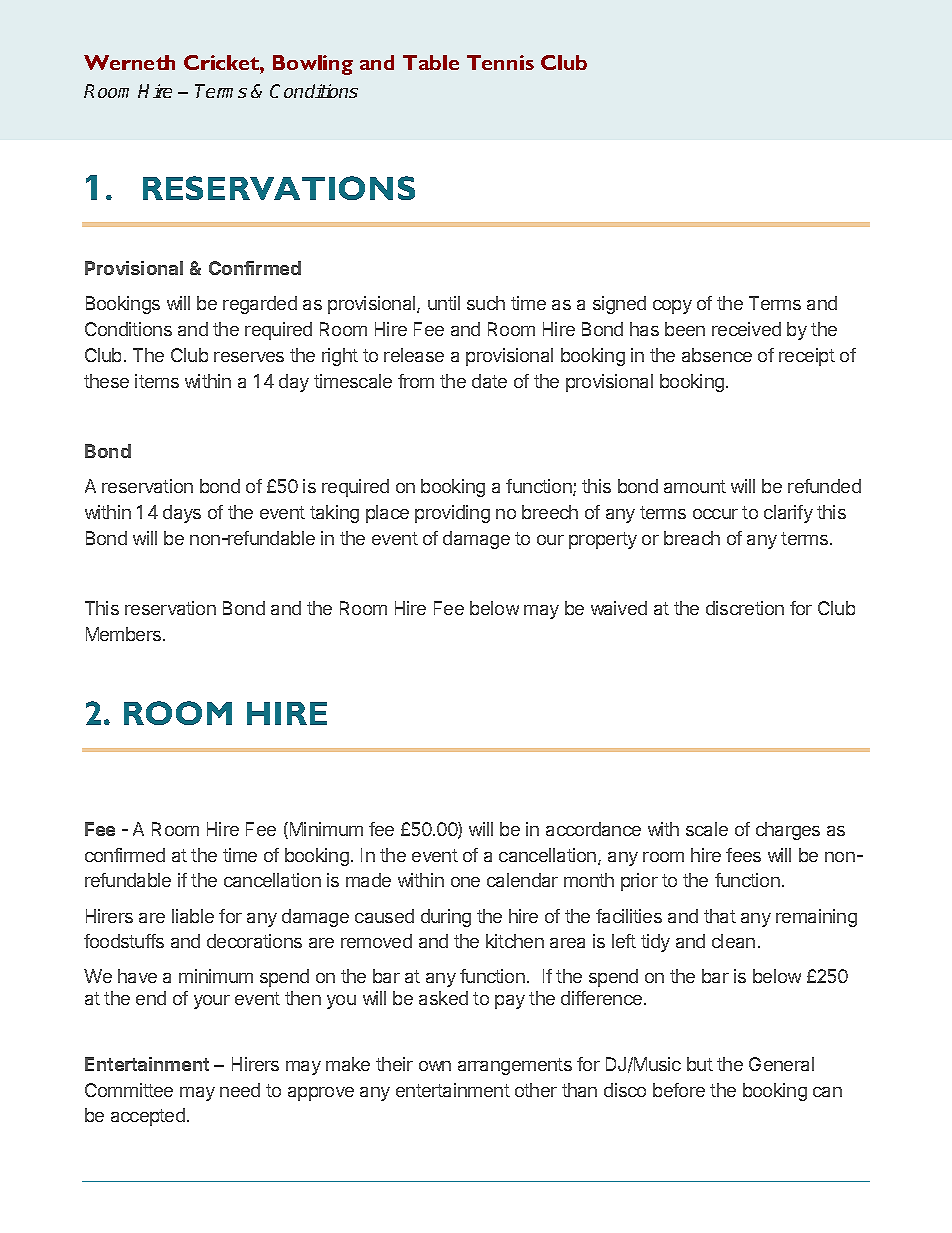  Describe the element at coordinates (431, 62) in the screenshot. I see `Table` at that location.
